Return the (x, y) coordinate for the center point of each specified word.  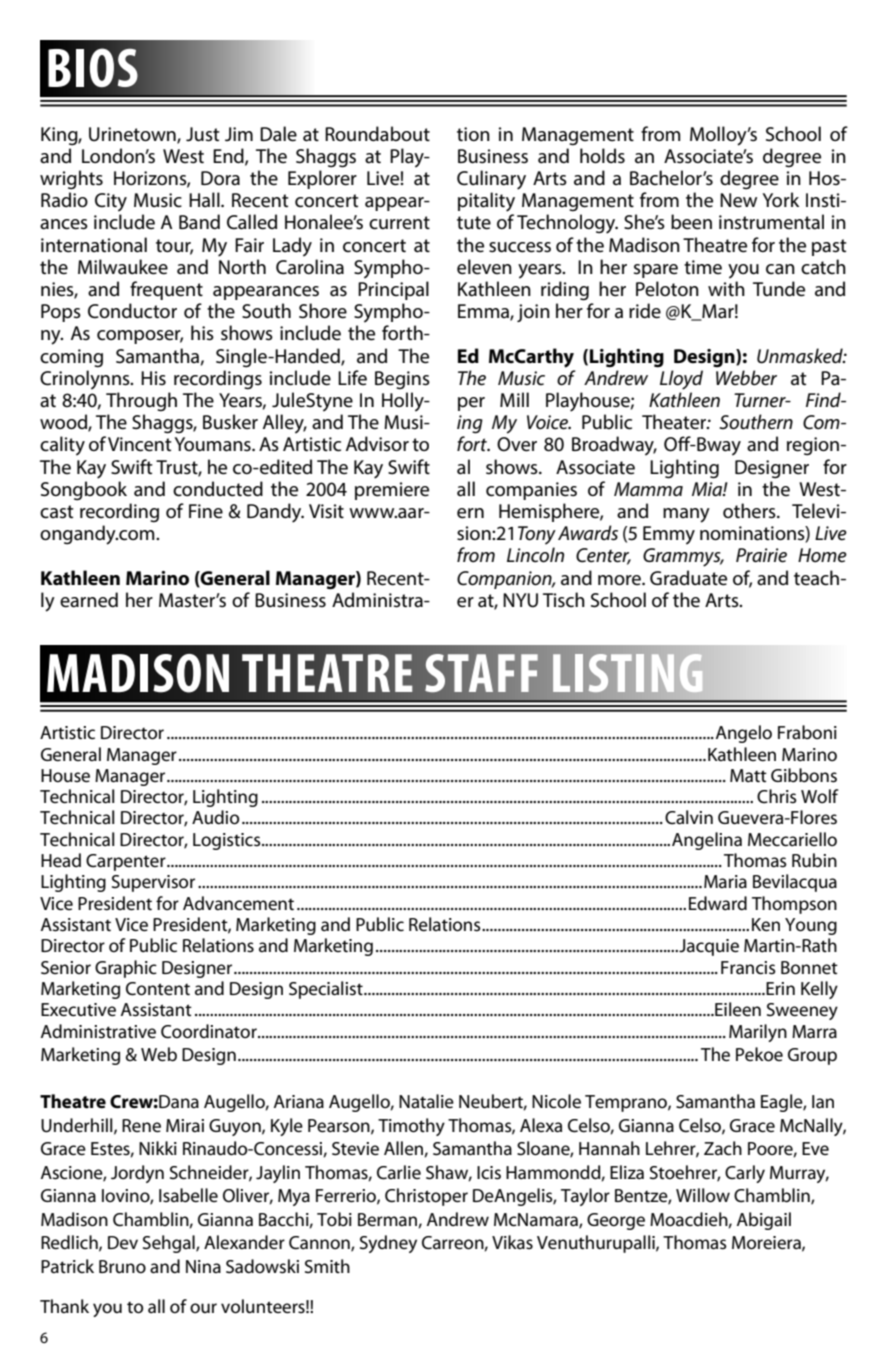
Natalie (426, 1101)
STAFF (481, 673)
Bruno (122, 1266)
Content (158, 989)
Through (141, 401)
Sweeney (802, 1011)
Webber (746, 378)
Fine (206, 511)
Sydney (388, 1244)
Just (202, 134)
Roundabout (377, 134)
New (738, 200)
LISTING (628, 673)
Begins (402, 380)
